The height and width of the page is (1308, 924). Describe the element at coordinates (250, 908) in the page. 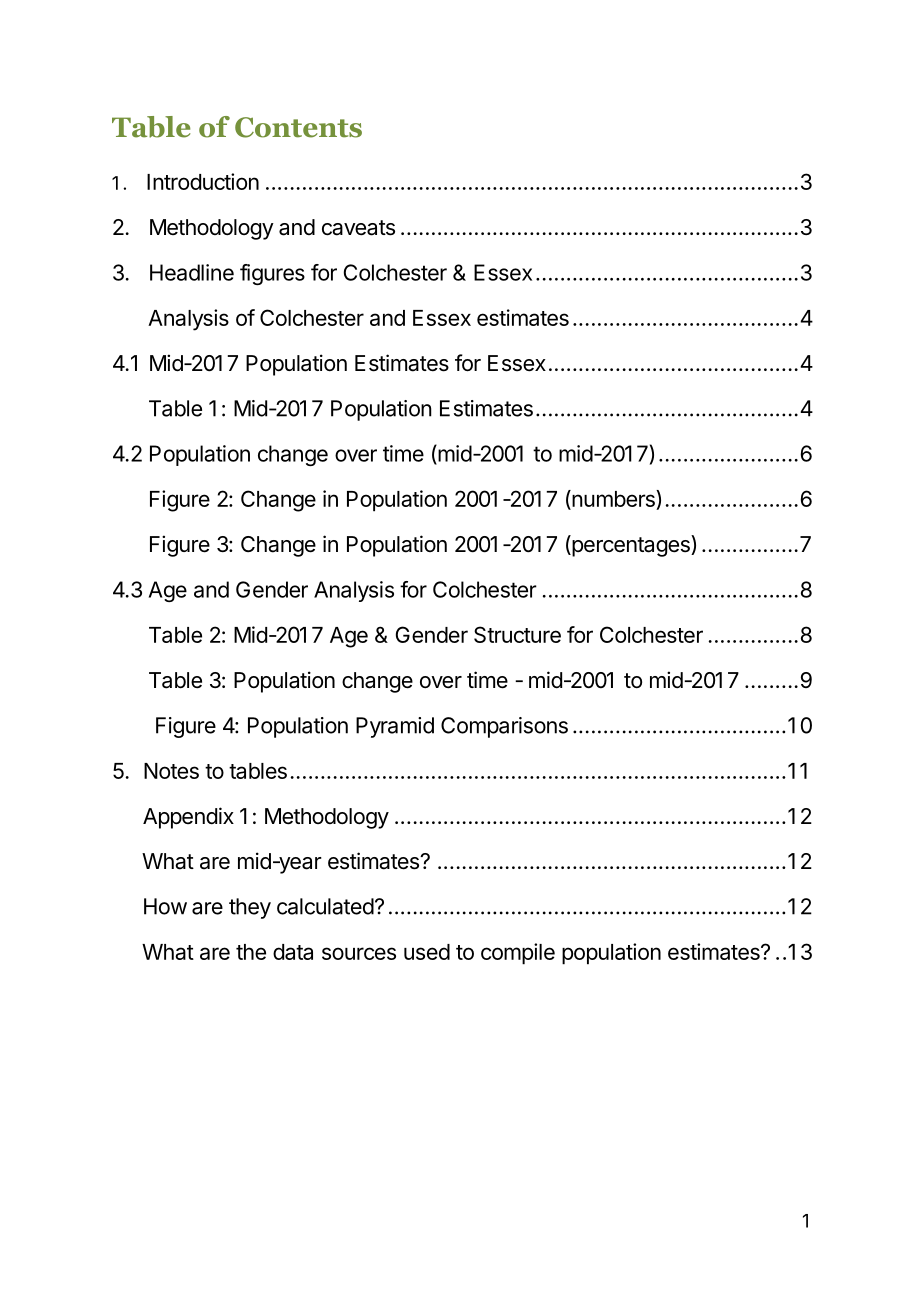

I see `they` at that location.
